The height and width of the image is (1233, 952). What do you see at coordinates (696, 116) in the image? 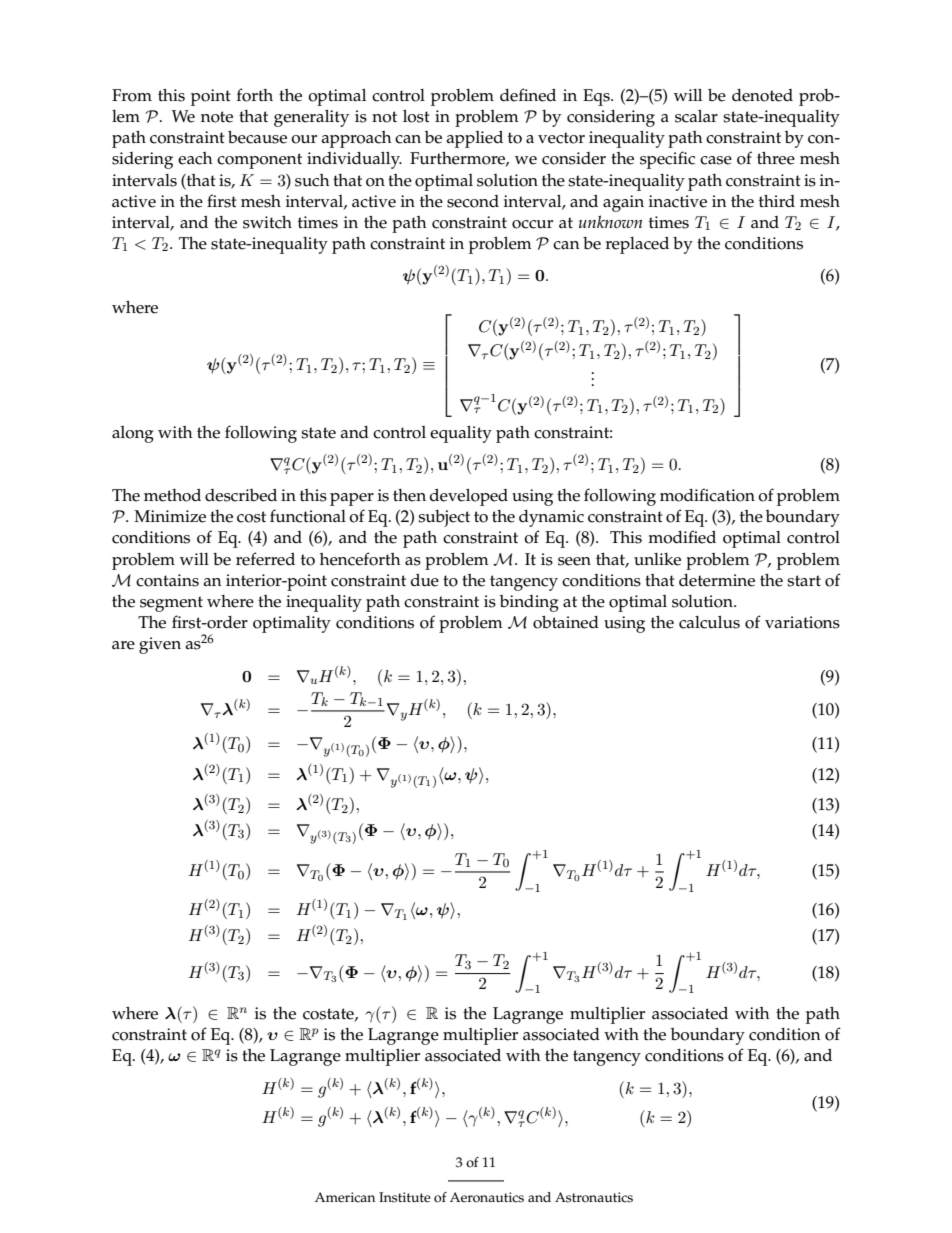
I see `scalar` at bounding box center [696, 116].
